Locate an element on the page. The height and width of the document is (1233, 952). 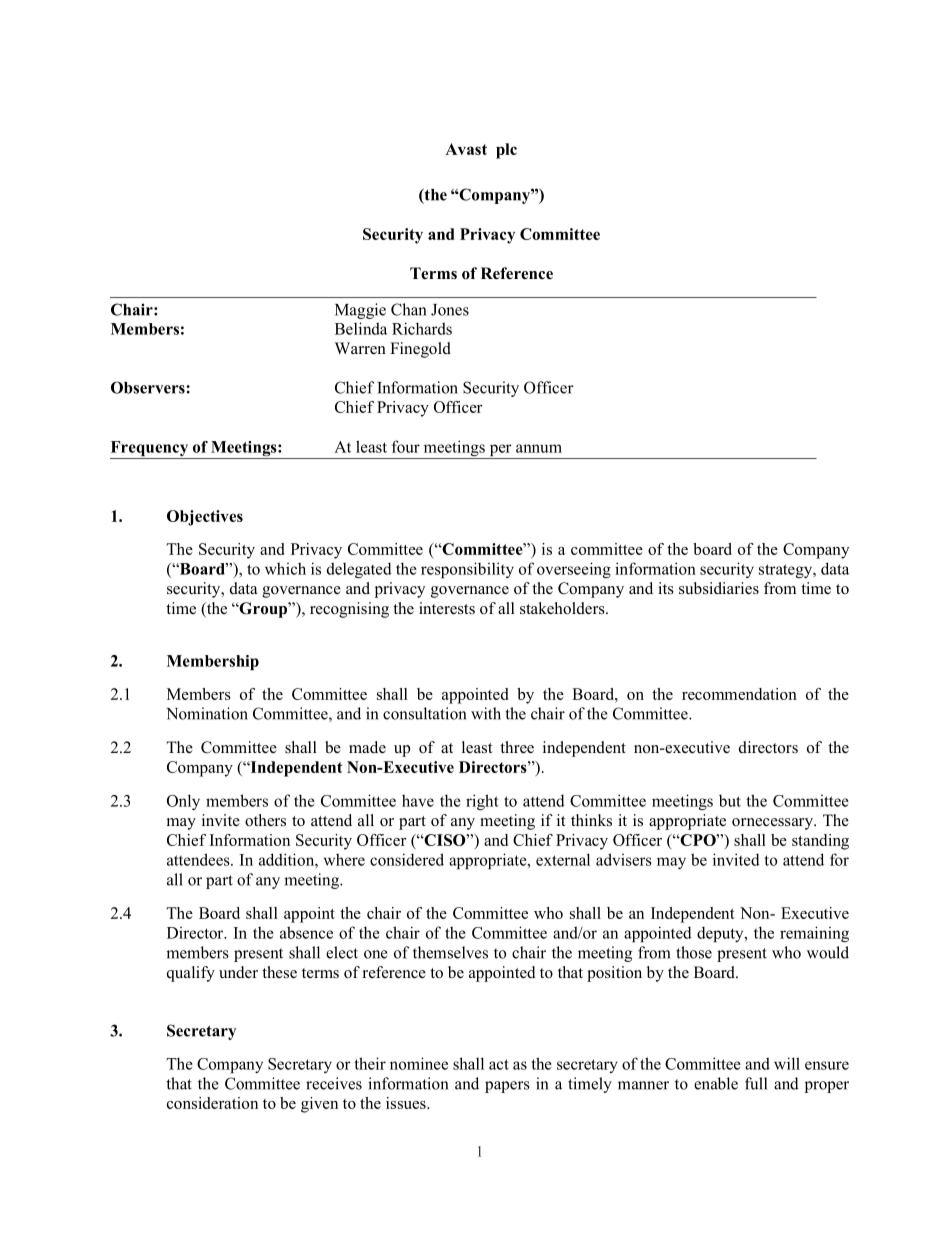
consideration is located at coordinates (212, 1103).
